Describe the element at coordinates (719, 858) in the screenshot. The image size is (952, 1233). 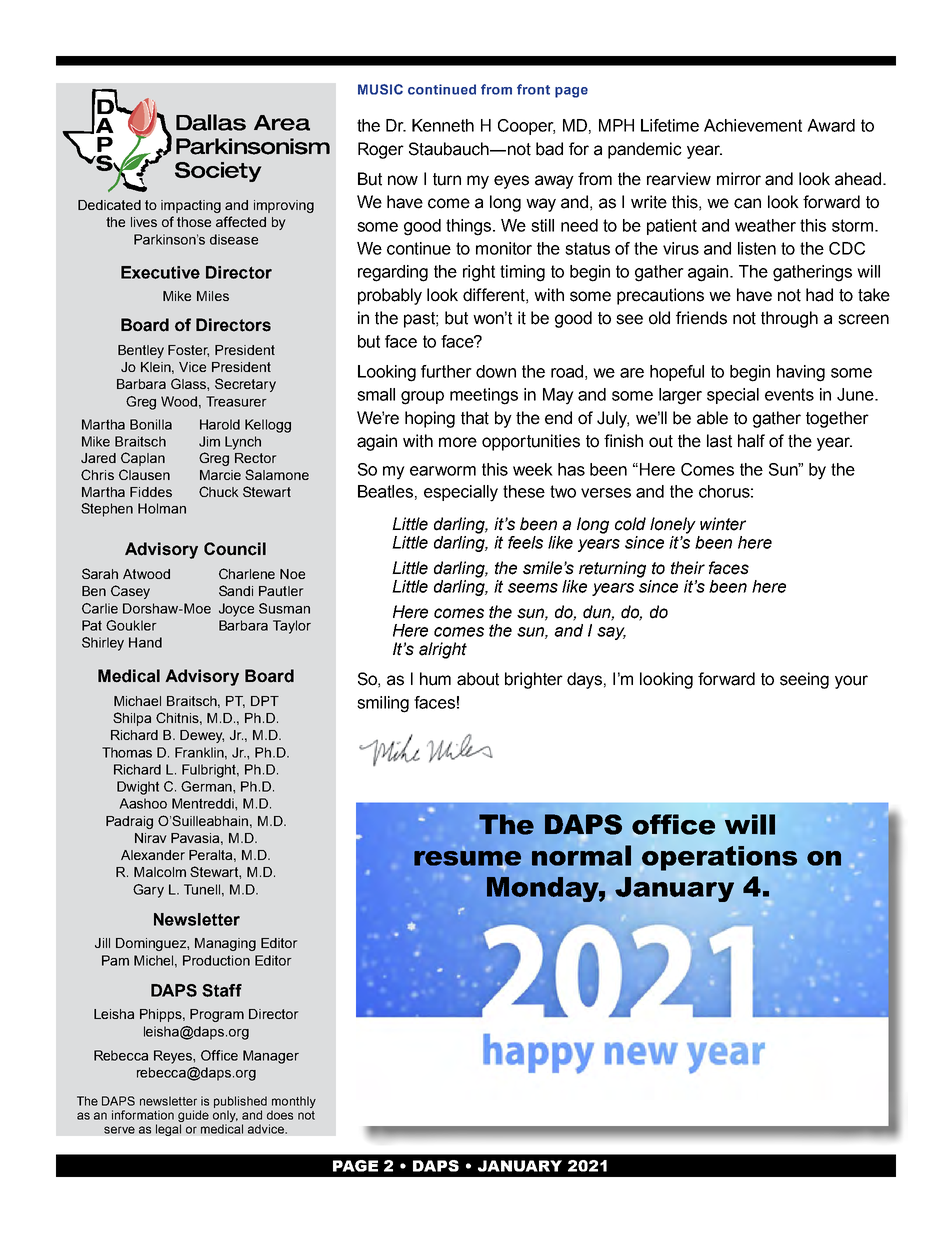
I see `operations` at that location.
